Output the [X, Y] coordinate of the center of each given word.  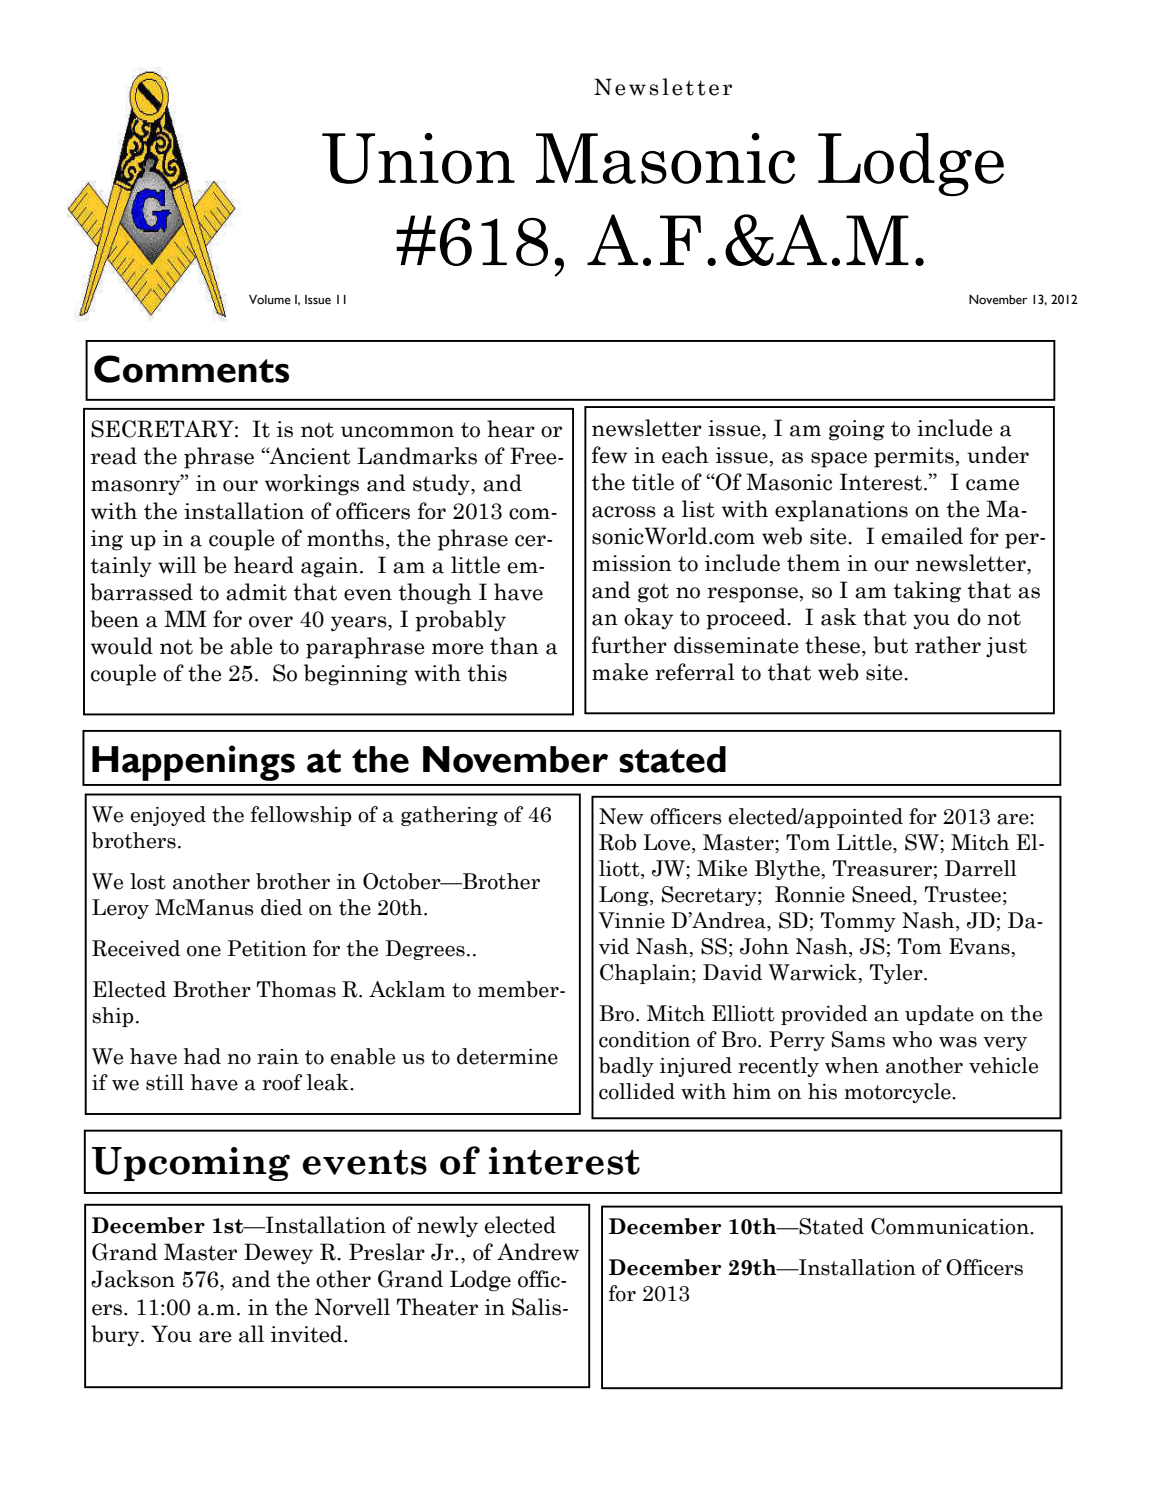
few [610, 455]
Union [418, 158]
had [202, 1056]
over [271, 622]
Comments [191, 369]
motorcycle [898, 1093]
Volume [270, 300]
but [890, 645]
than [514, 646]
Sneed [883, 895]
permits [914, 457]
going [857, 430]
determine [507, 1056]
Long [625, 896]
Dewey [278, 1254]
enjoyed [168, 816]
